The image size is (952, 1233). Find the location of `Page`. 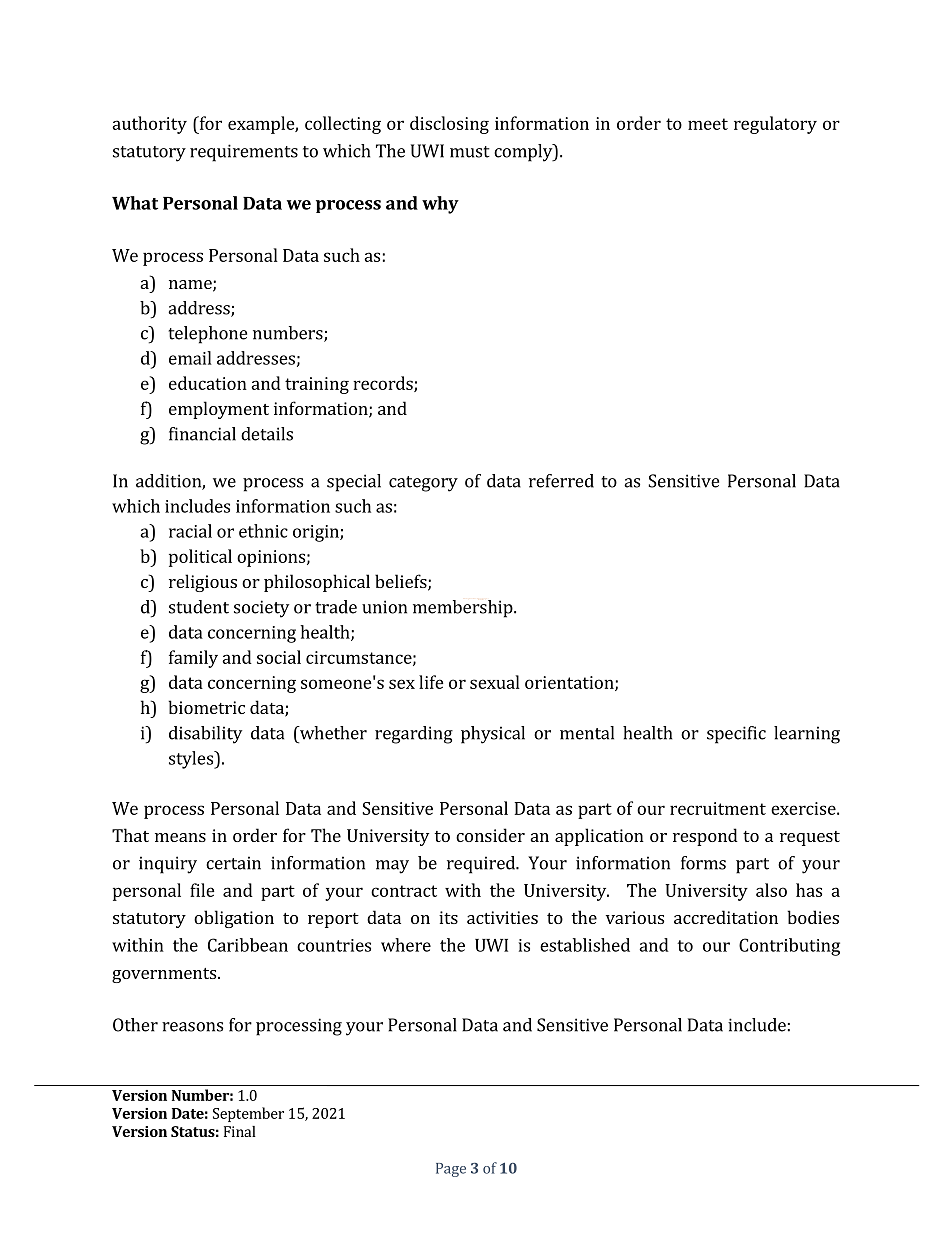

Page is located at coordinates (451, 1170).
